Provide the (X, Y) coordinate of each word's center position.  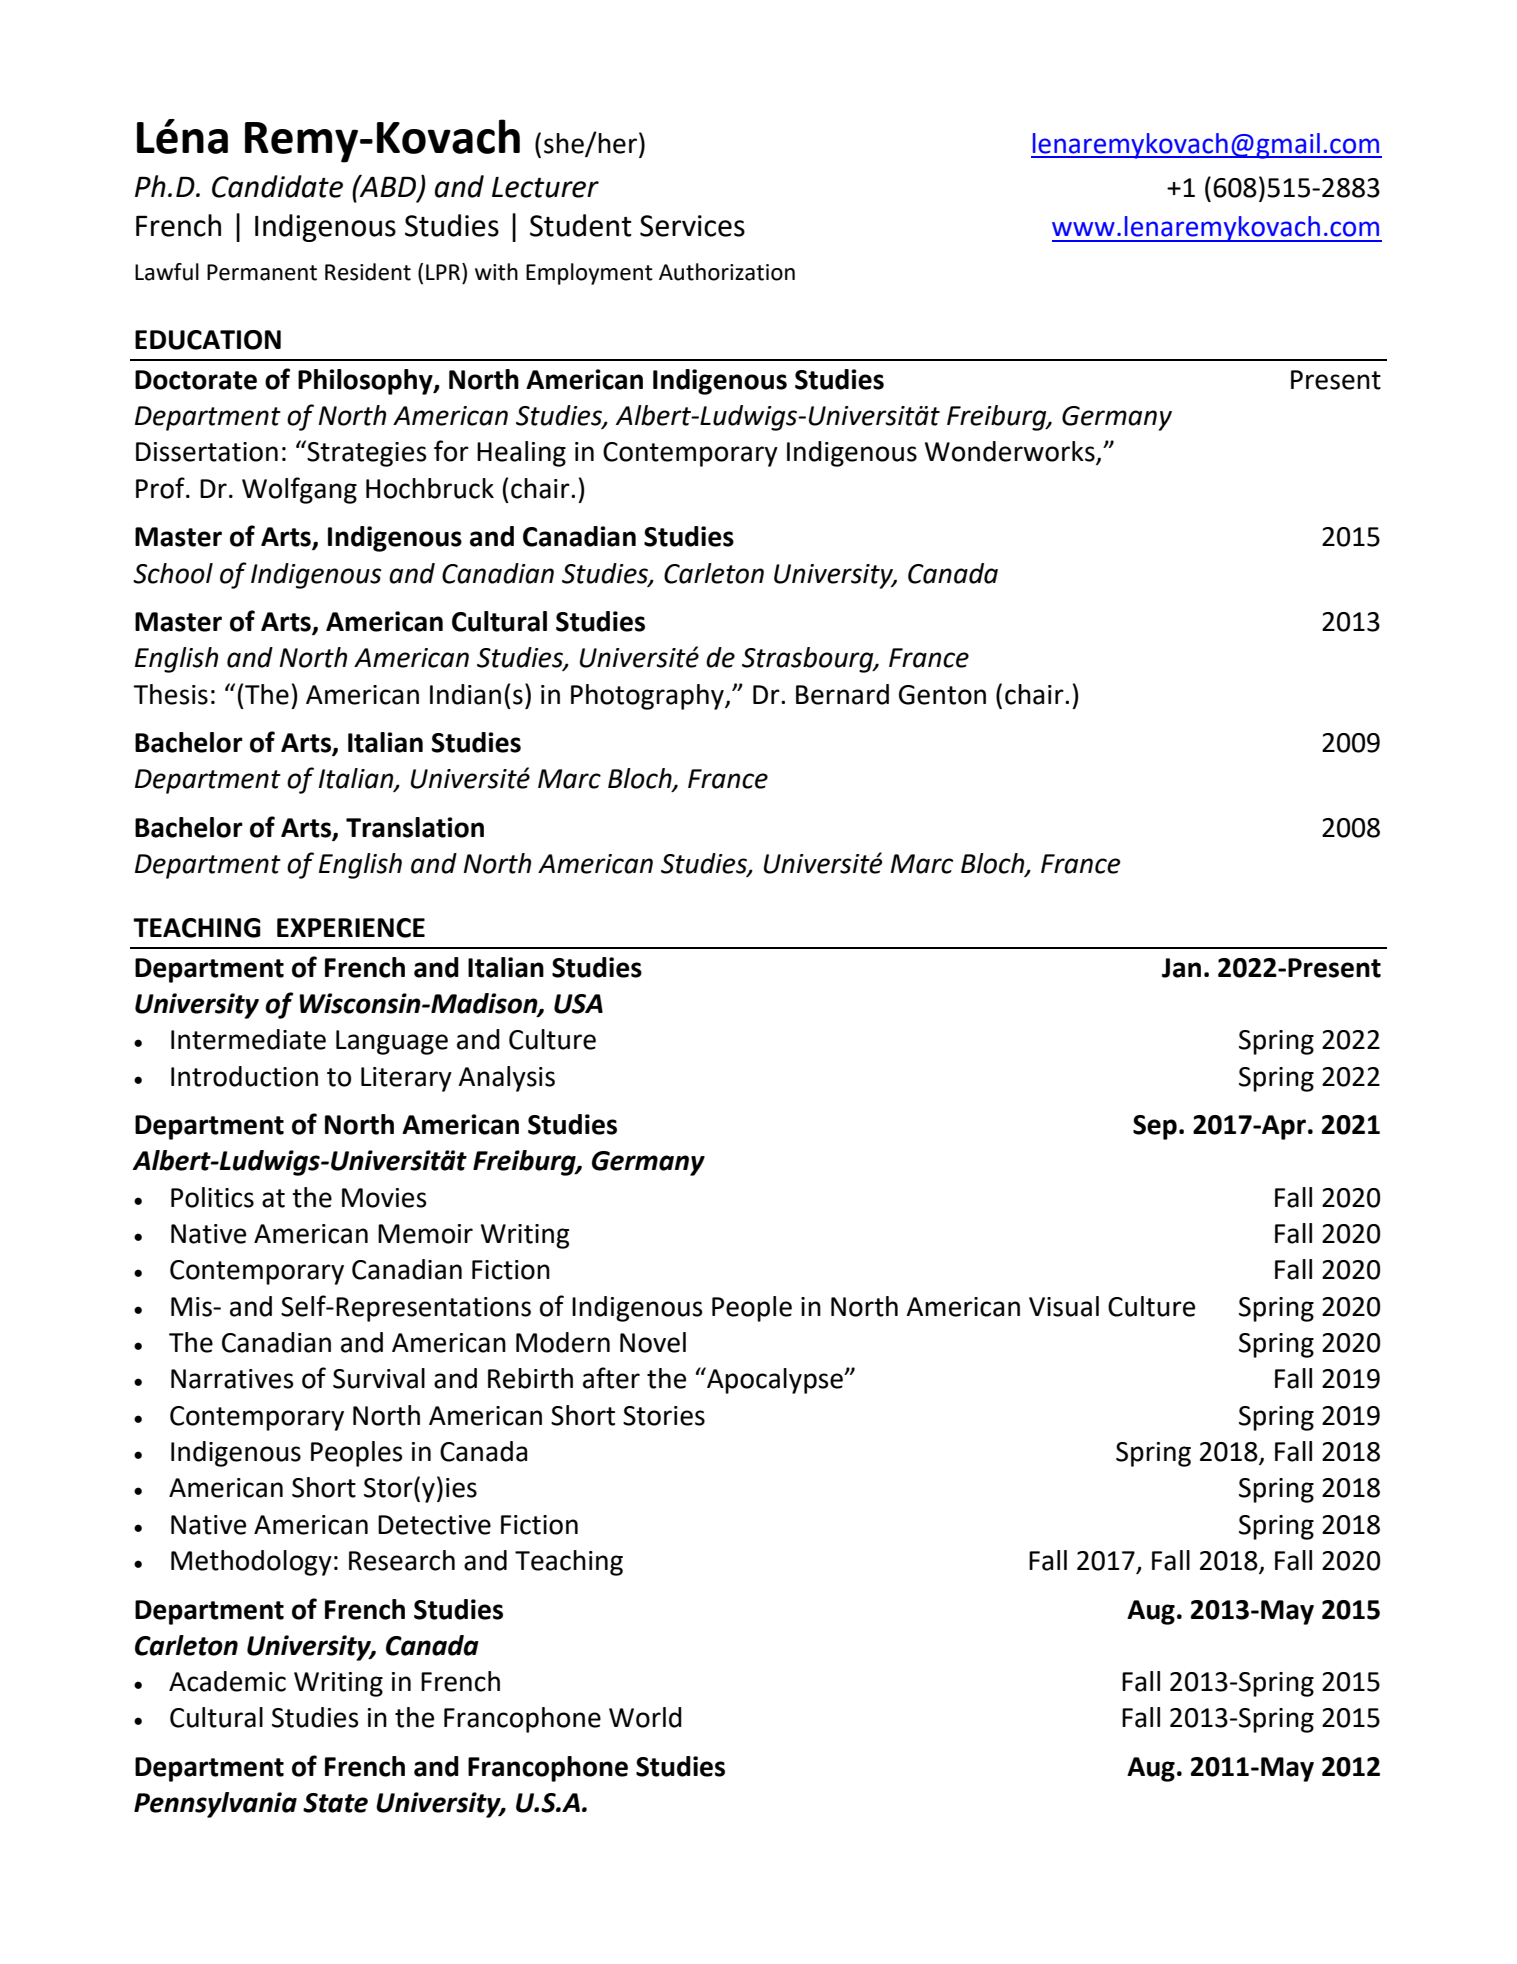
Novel (653, 1342)
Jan (1181, 968)
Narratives (232, 1379)
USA (578, 1004)
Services (692, 226)
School (173, 573)
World (645, 1717)
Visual (1064, 1306)
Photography (648, 697)
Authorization (727, 272)
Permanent (262, 272)
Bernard (842, 694)
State (335, 1803)
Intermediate (248, 1039)
